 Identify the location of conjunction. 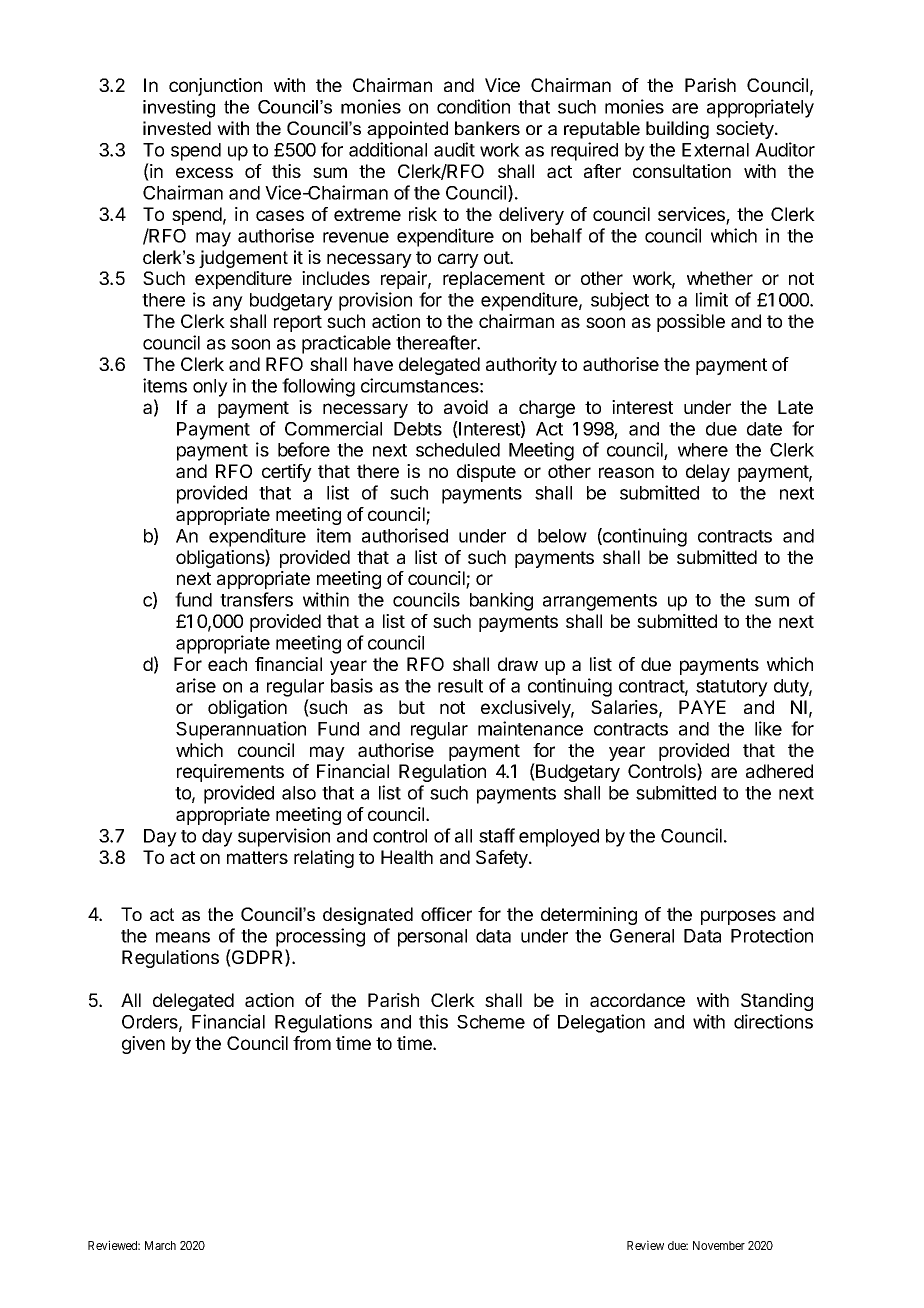
(215, 87).
